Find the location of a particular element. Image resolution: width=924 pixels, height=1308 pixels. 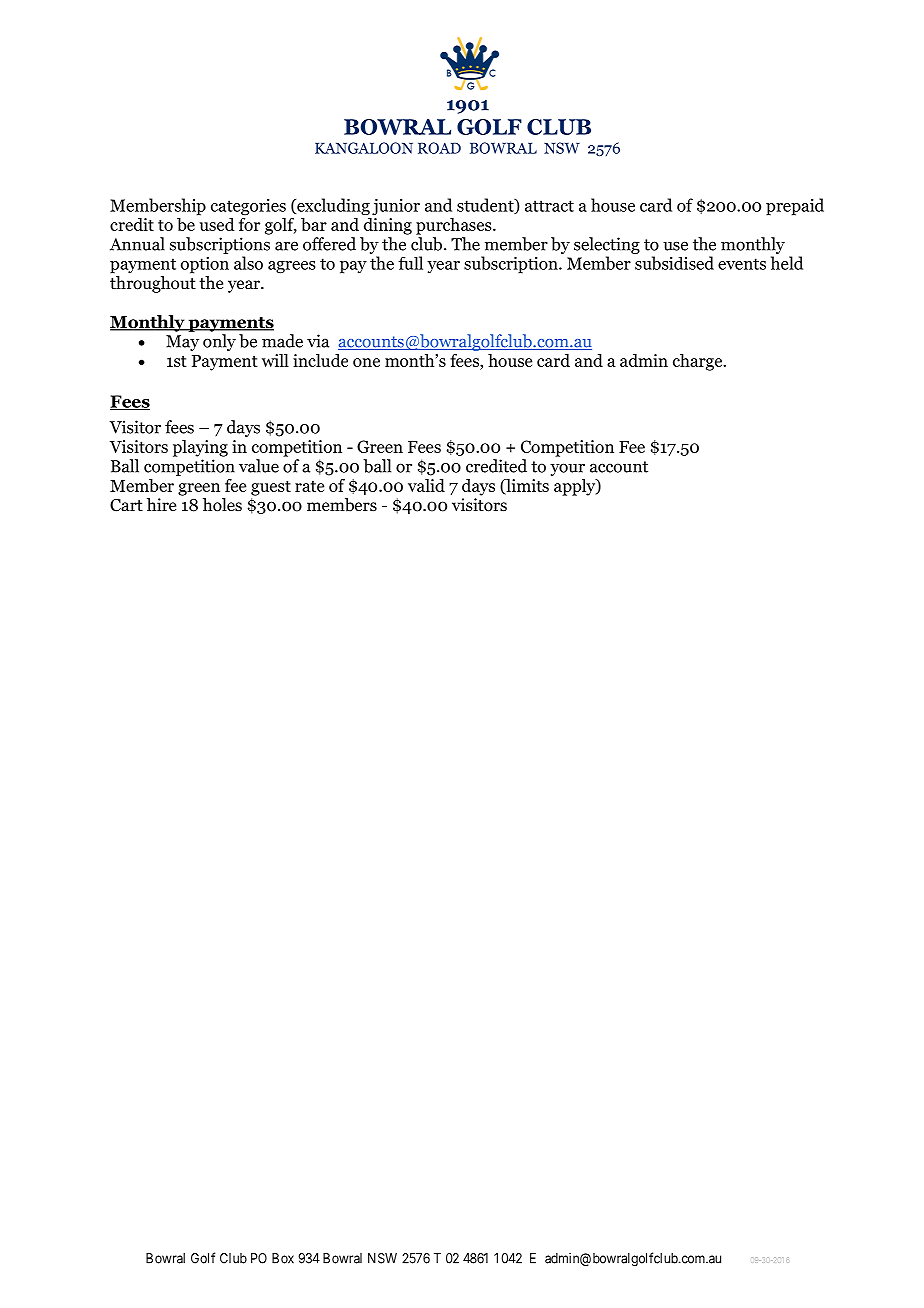

used is located at coordinates (216, 223).
